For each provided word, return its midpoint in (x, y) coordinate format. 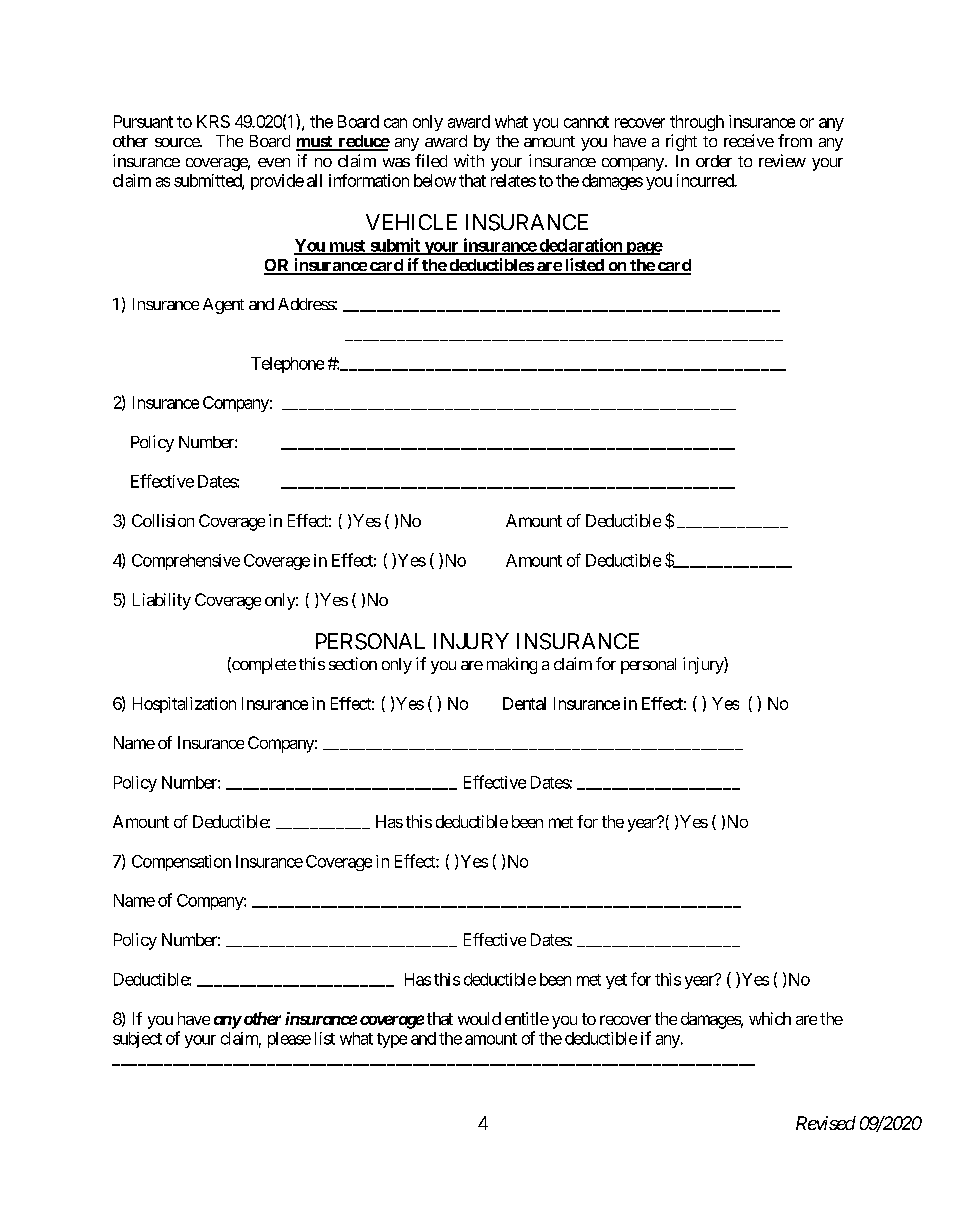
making (512, 665)
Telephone (287, 365)
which (770, 1018)
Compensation (181, 863)
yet (616, 981)
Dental (524, 703)
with (469, 160)
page (643, 248)
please (289, 1040)
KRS (213, 121)
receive (749, 140)
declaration (580, 246)
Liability (162, 601)
